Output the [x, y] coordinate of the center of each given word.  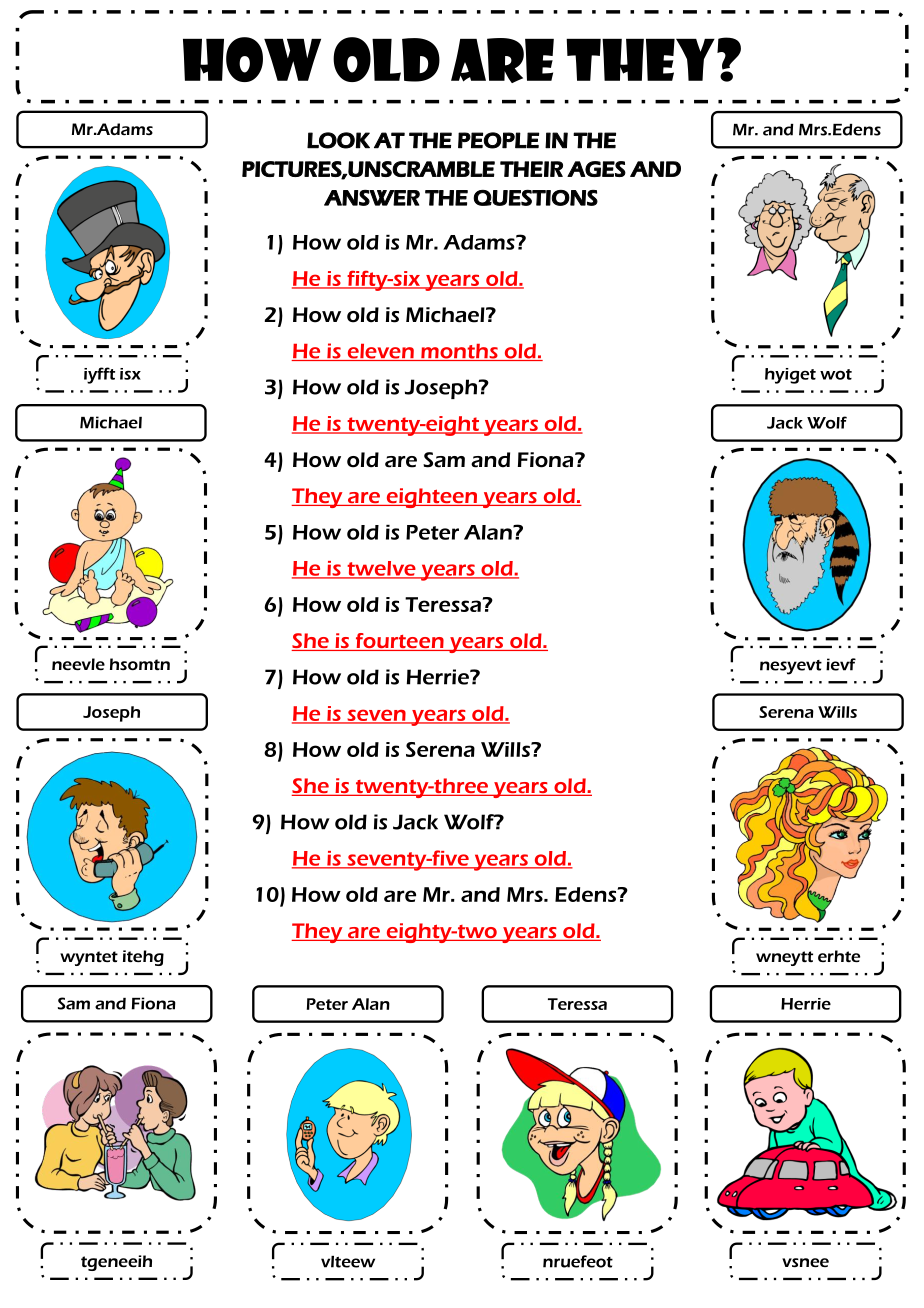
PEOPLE [498, 140]
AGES [596, 169]
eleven [380, 352]
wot [836, 374]
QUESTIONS [535, 198]
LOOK [338, 140]
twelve [381, 569]
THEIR [531, 169]
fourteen [399, 642]
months [459, 352]
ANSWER [372, 198]
